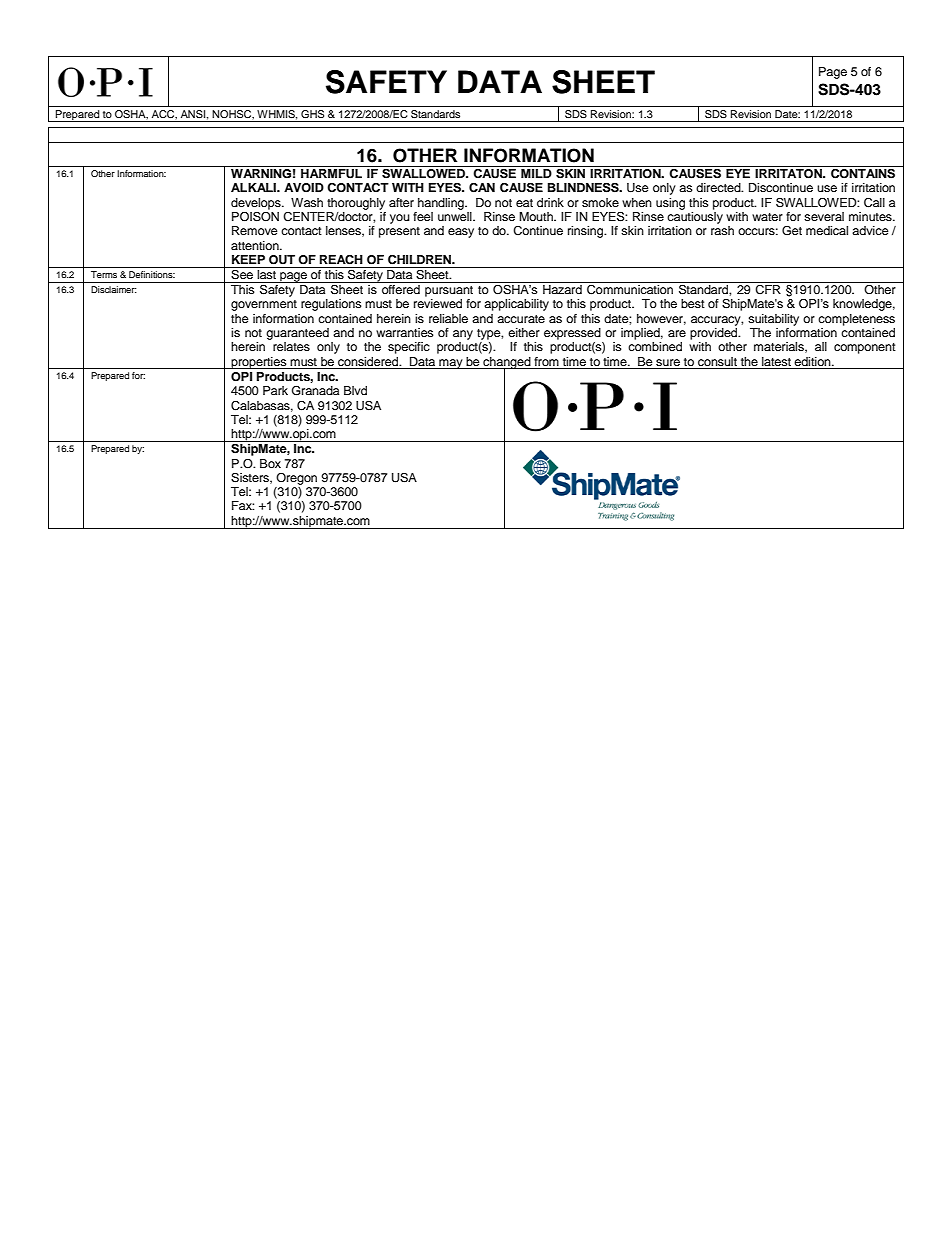 The height and width of the document is (1233, 952). Describe the element at coordinates (275, 390) in the document. I see `Park` at that location.
